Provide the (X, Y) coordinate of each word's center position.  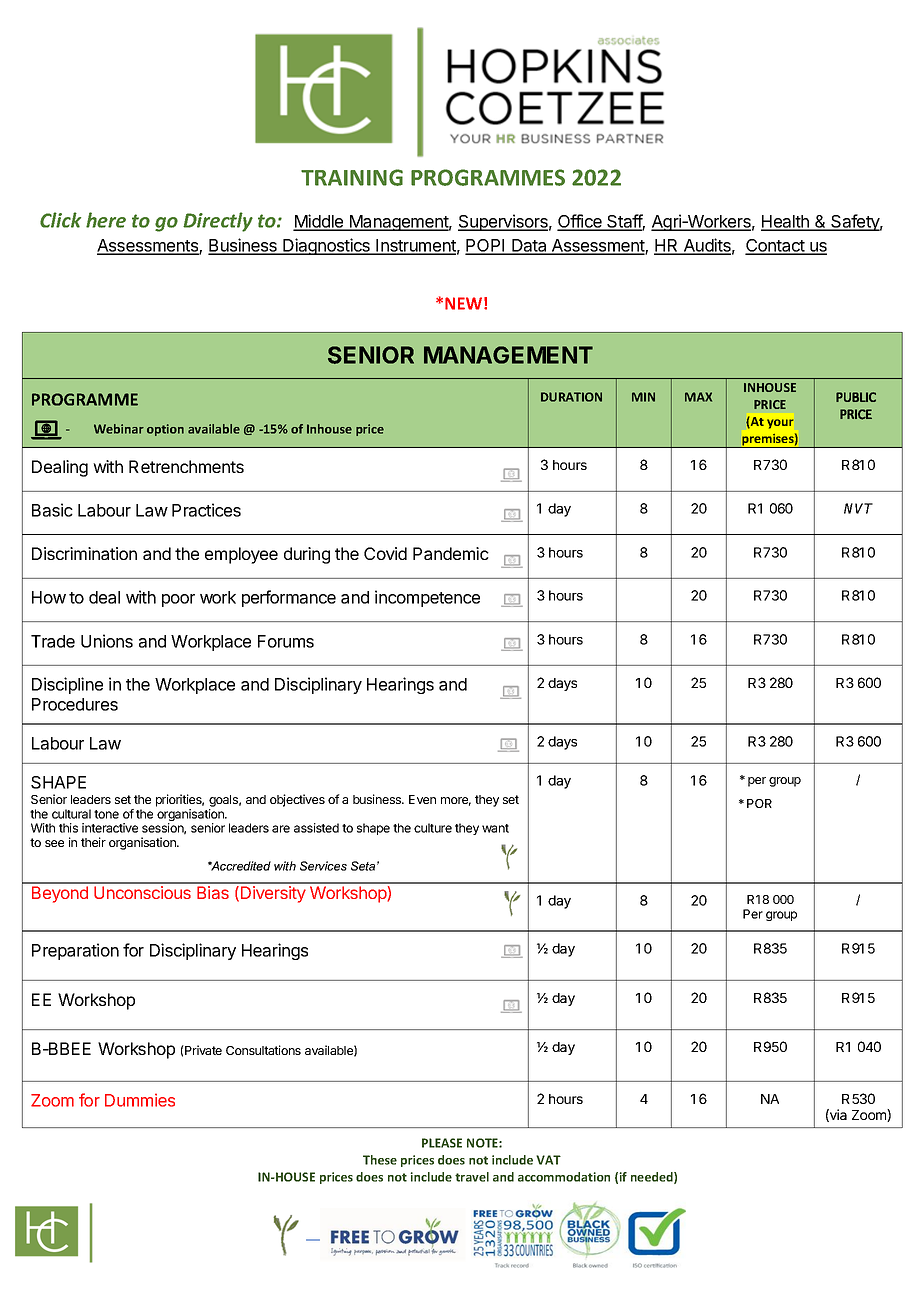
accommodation (564, 1177)
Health (786, 223)
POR (759, 803)
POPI (486, 246)
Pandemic (451, 553)
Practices (206, 510)
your (780, 424)
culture (433, 828)
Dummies (140, 1100)
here (106, 220)
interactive (110, 828)
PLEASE (442, 1143)
